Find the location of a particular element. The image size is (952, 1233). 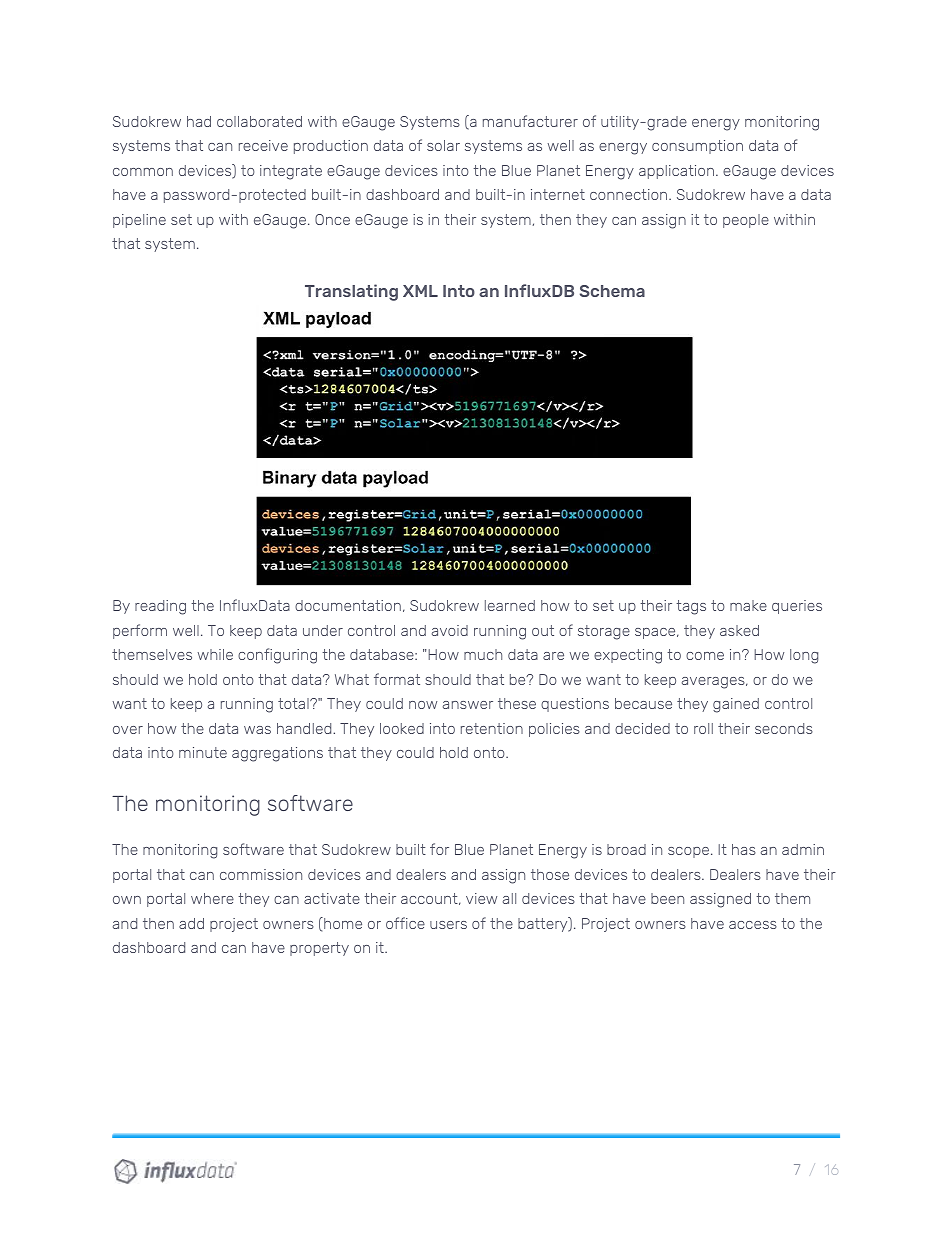

add is located at coordinates (191, 923).
